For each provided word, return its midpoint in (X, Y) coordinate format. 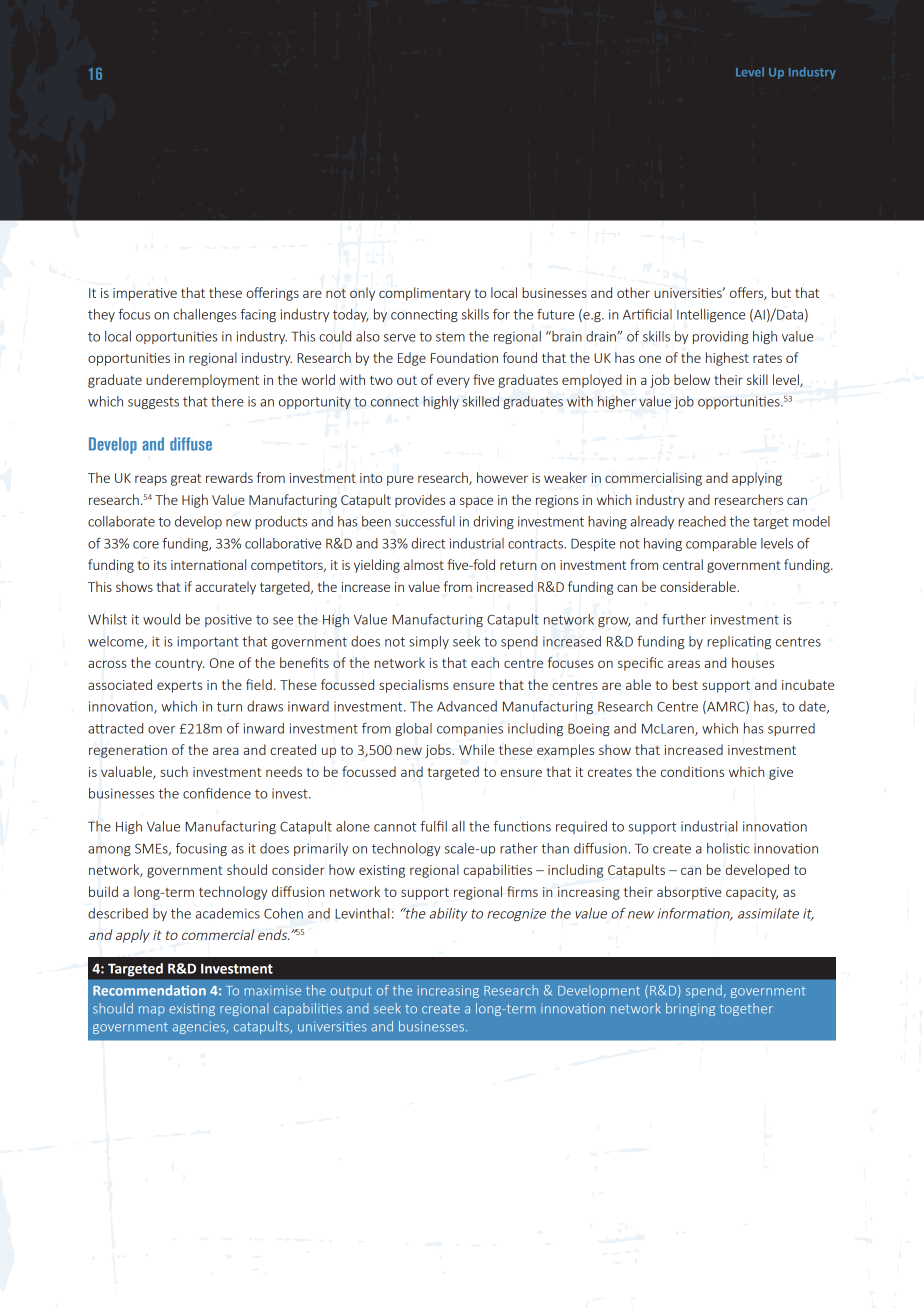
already (652, 522)
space (476, 502)
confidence (217, 793)
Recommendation (149, 990)
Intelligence (711, 315)
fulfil (433, 826)
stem (450, 337)
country (179, 665)
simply (429, 642)
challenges (205, 315)
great (186, 480)
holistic (728, 848)
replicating (739, 642)
